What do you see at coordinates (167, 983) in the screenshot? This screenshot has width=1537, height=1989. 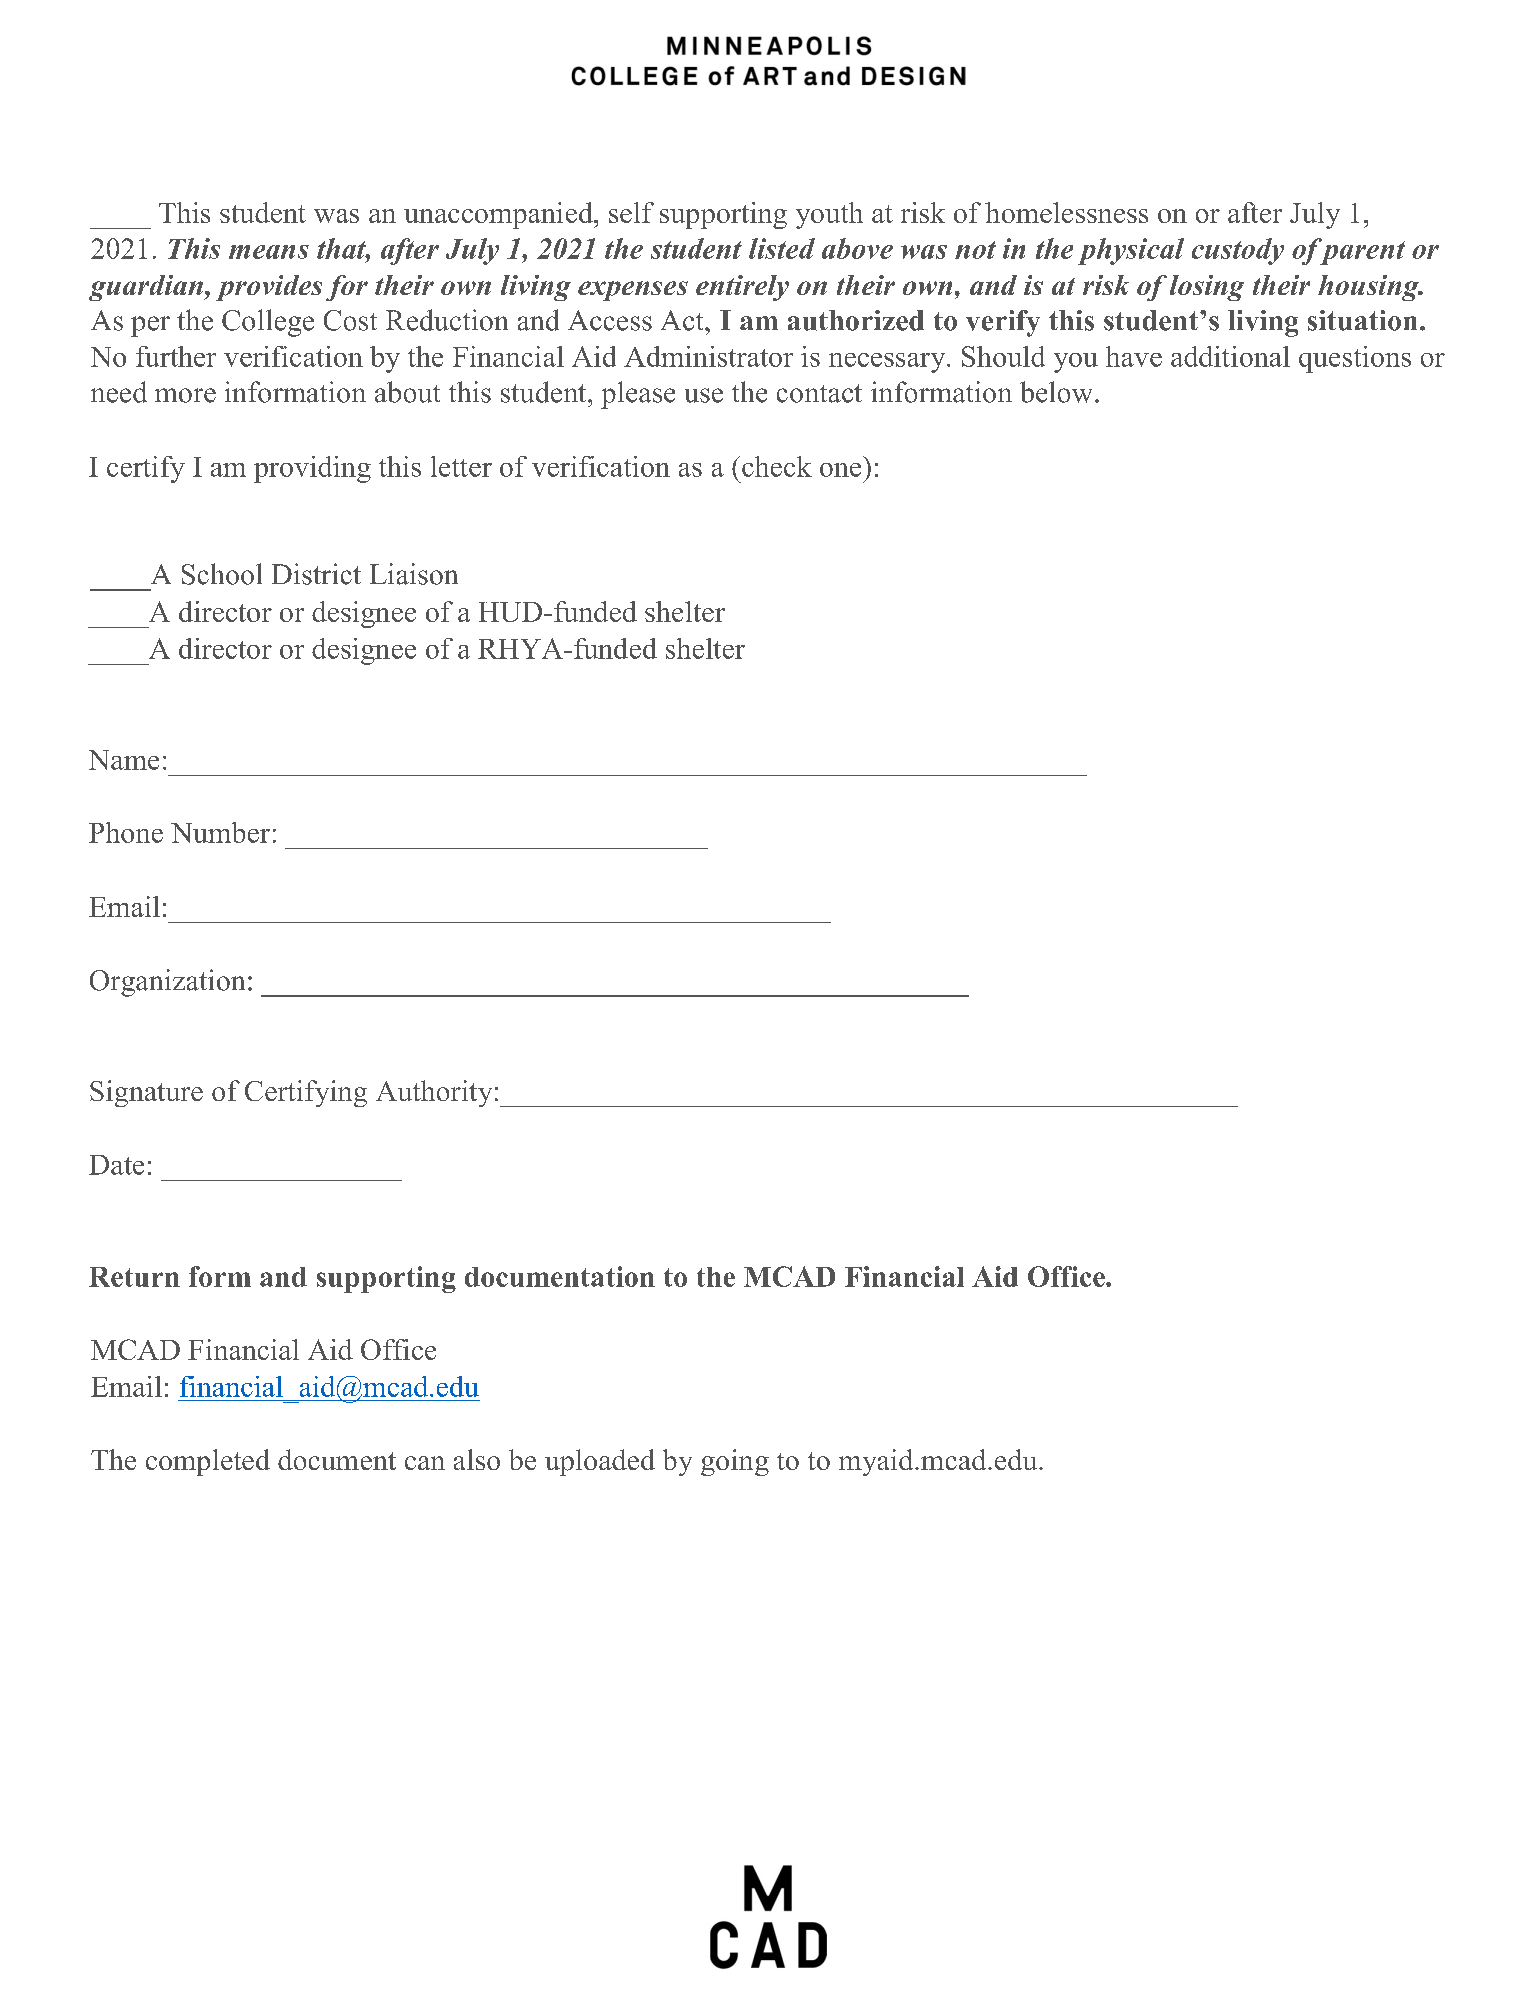 I see `Organization` at bounding box center [167, 983].
